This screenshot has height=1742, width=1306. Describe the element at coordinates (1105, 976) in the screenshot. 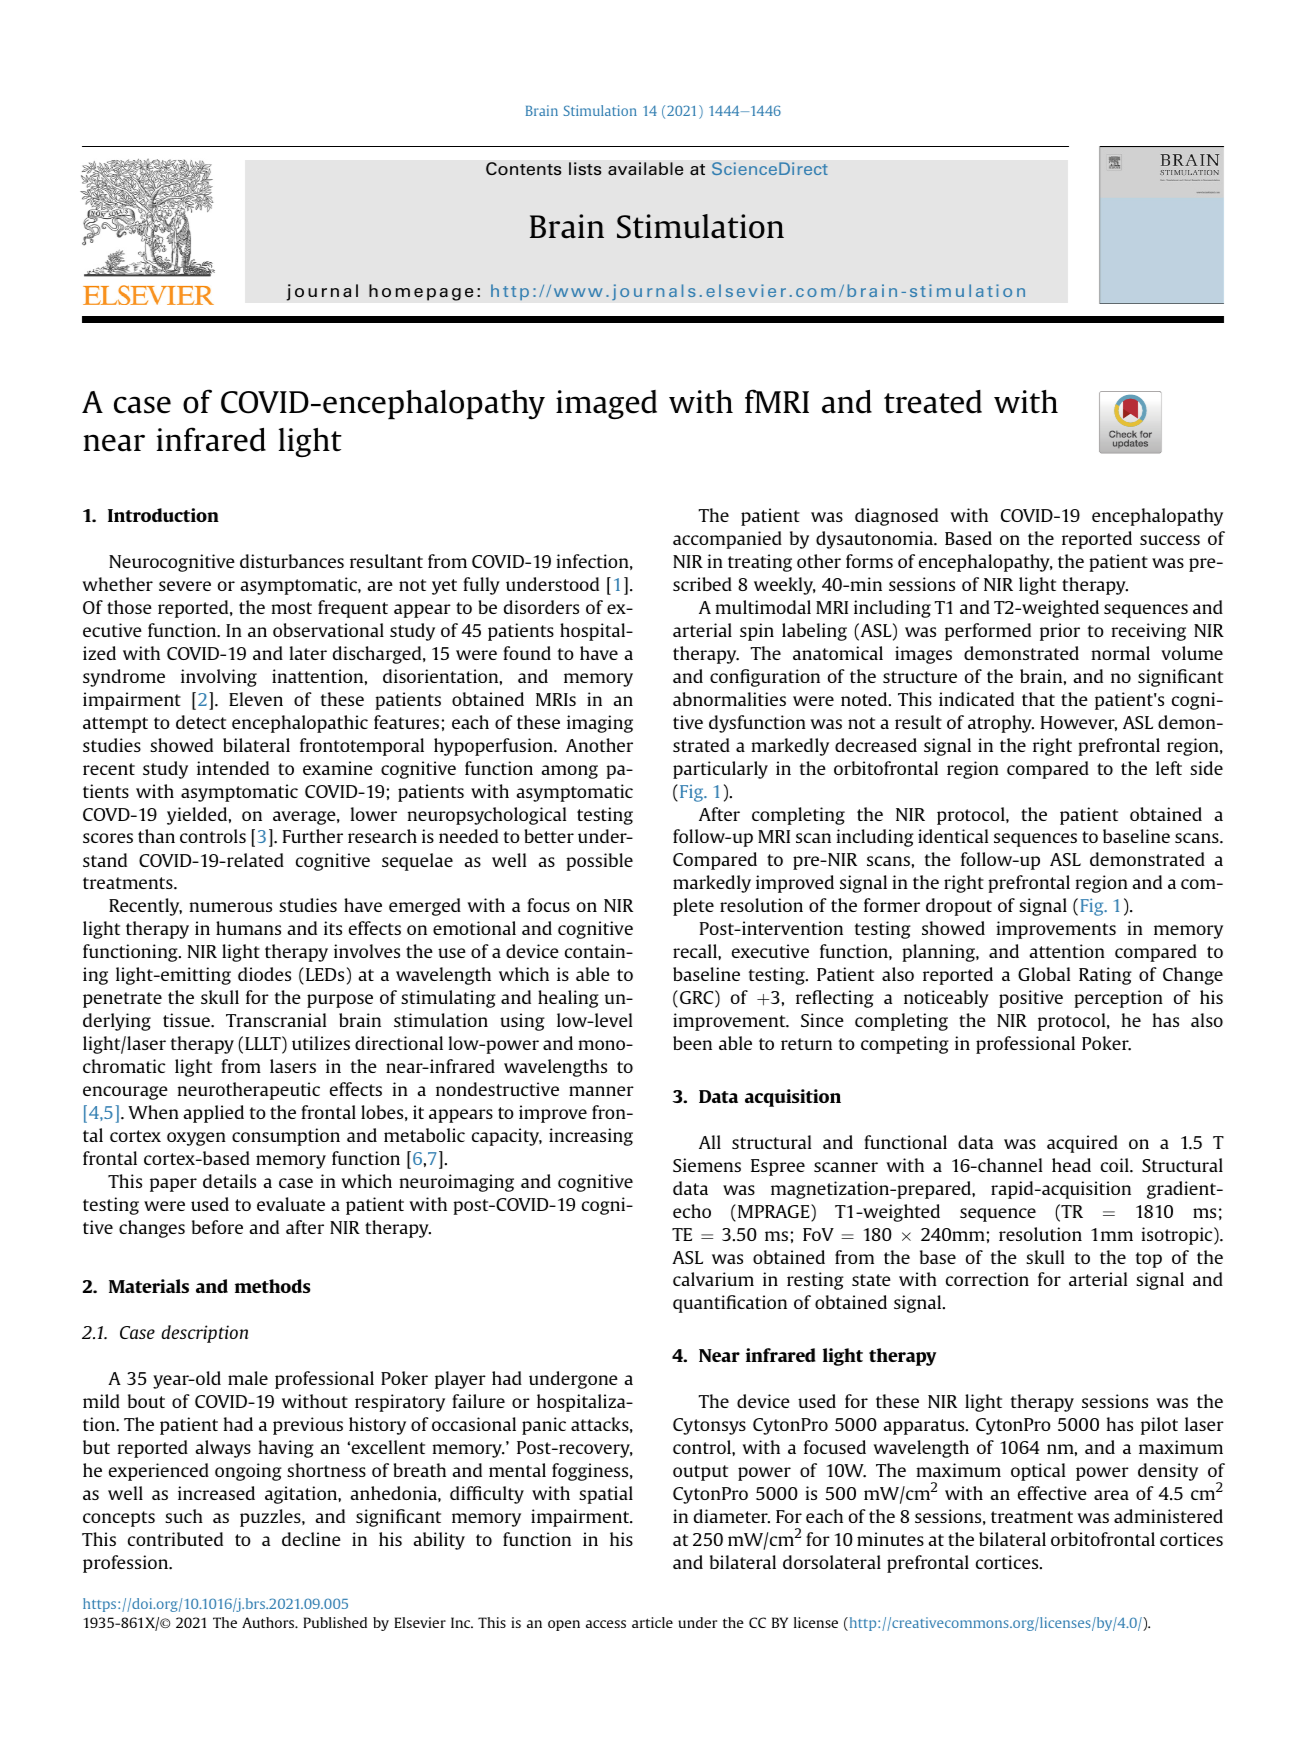

I see `Rating` at that location.
